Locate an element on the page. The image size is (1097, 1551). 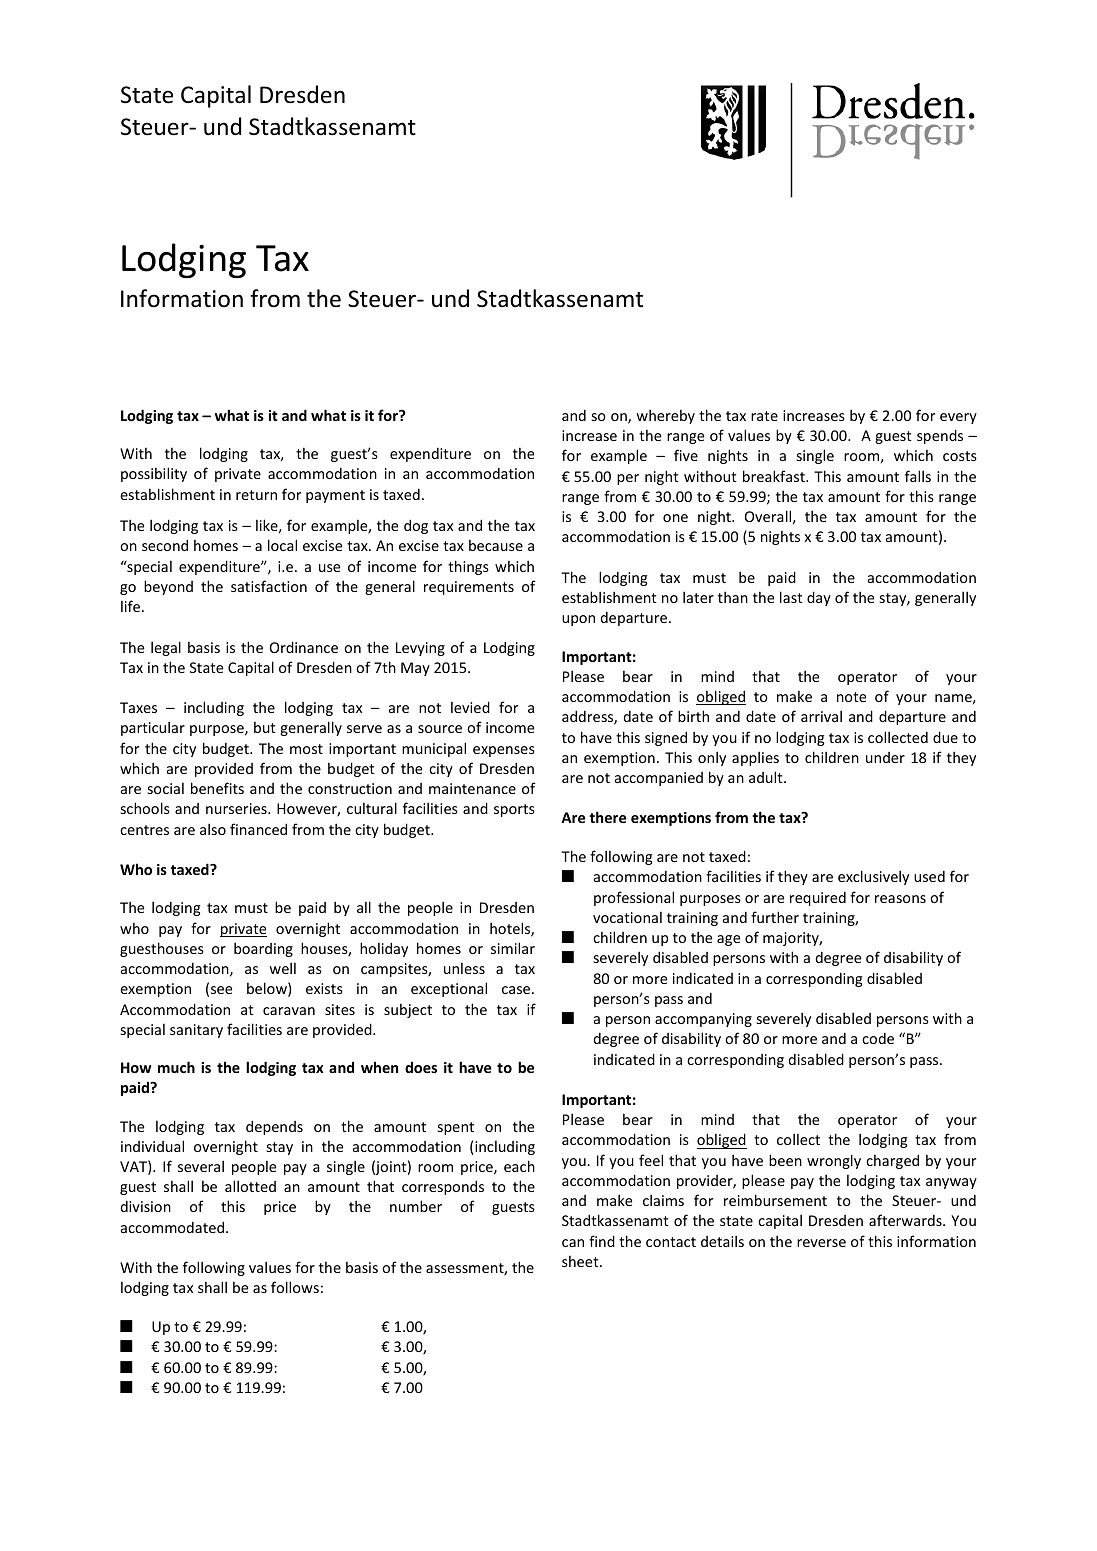
reverse is located at coordinates (821, 1243).
